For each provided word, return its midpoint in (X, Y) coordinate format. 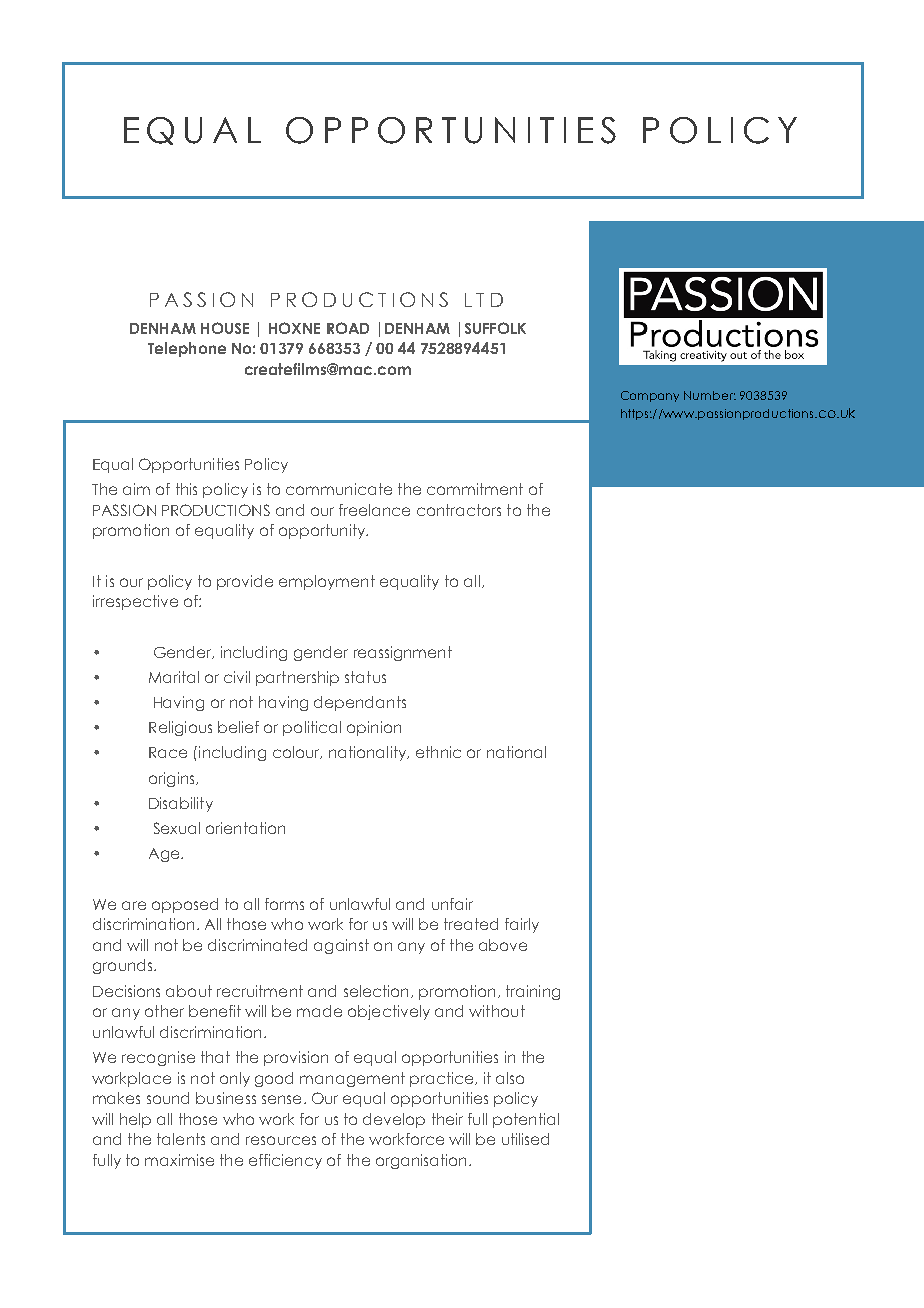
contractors (459, 510)
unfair (452, 904)
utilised (525, 1139)
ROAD (348, 328)
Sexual (177, 828)
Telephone (187, 349)
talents (181, 1139)
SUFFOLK (495, 328)
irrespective (135, 602)
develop (394, 1120)
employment (327, 582)
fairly (522, 925)
